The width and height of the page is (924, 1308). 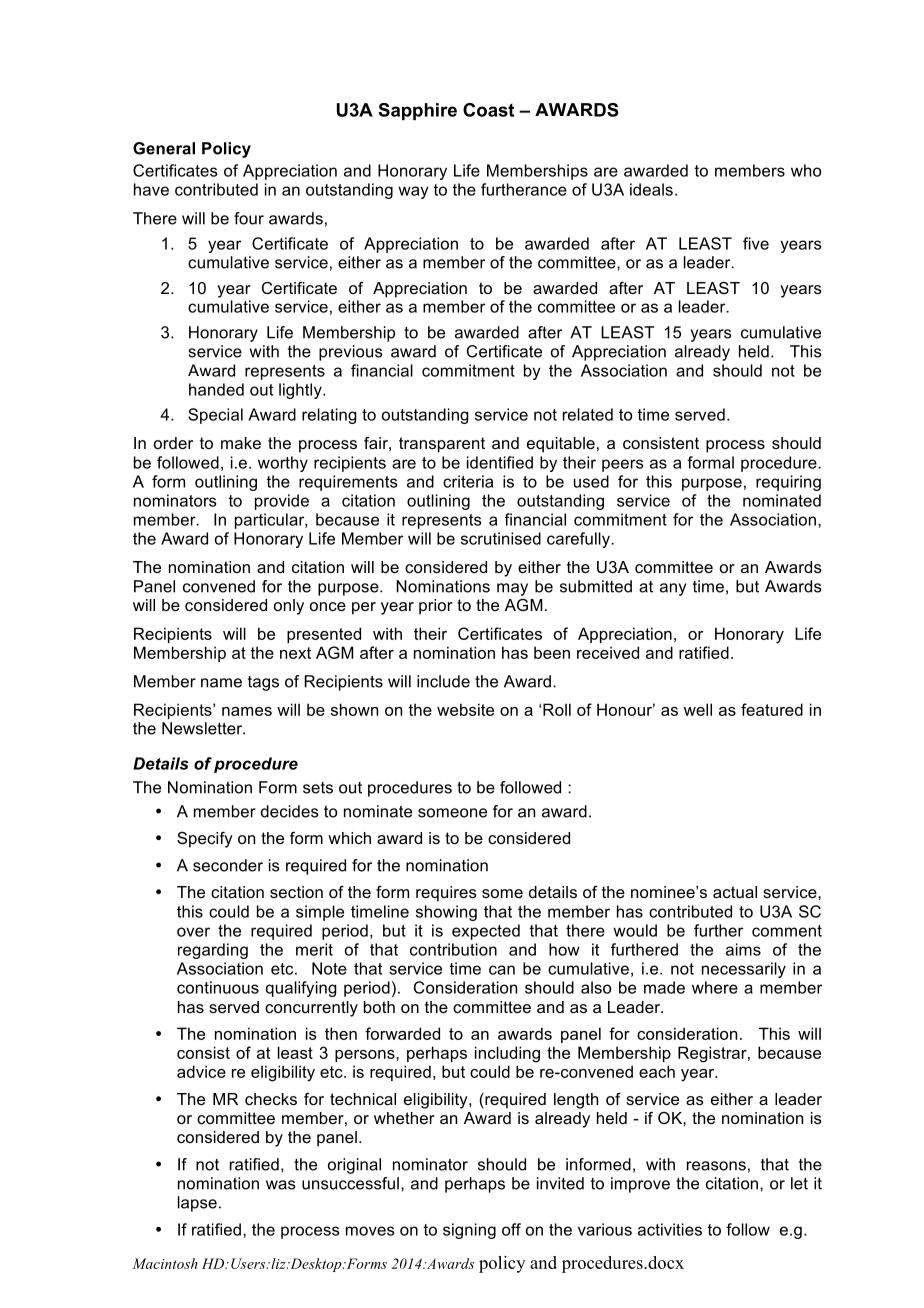 I want to click on signing, so click(x=469, y=1231).
